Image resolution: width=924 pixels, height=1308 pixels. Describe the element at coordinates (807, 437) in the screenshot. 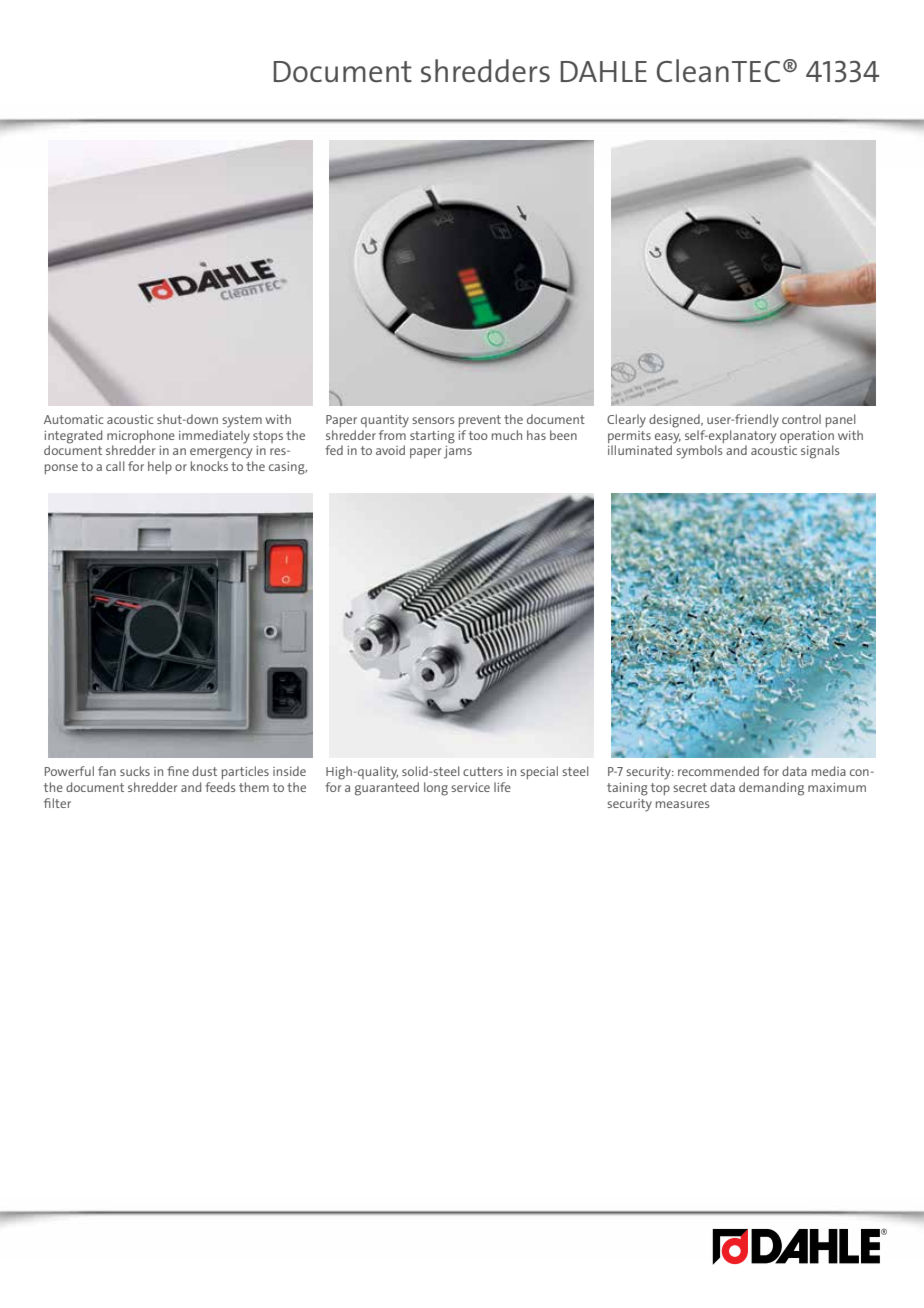

I see `operation` at that location.
